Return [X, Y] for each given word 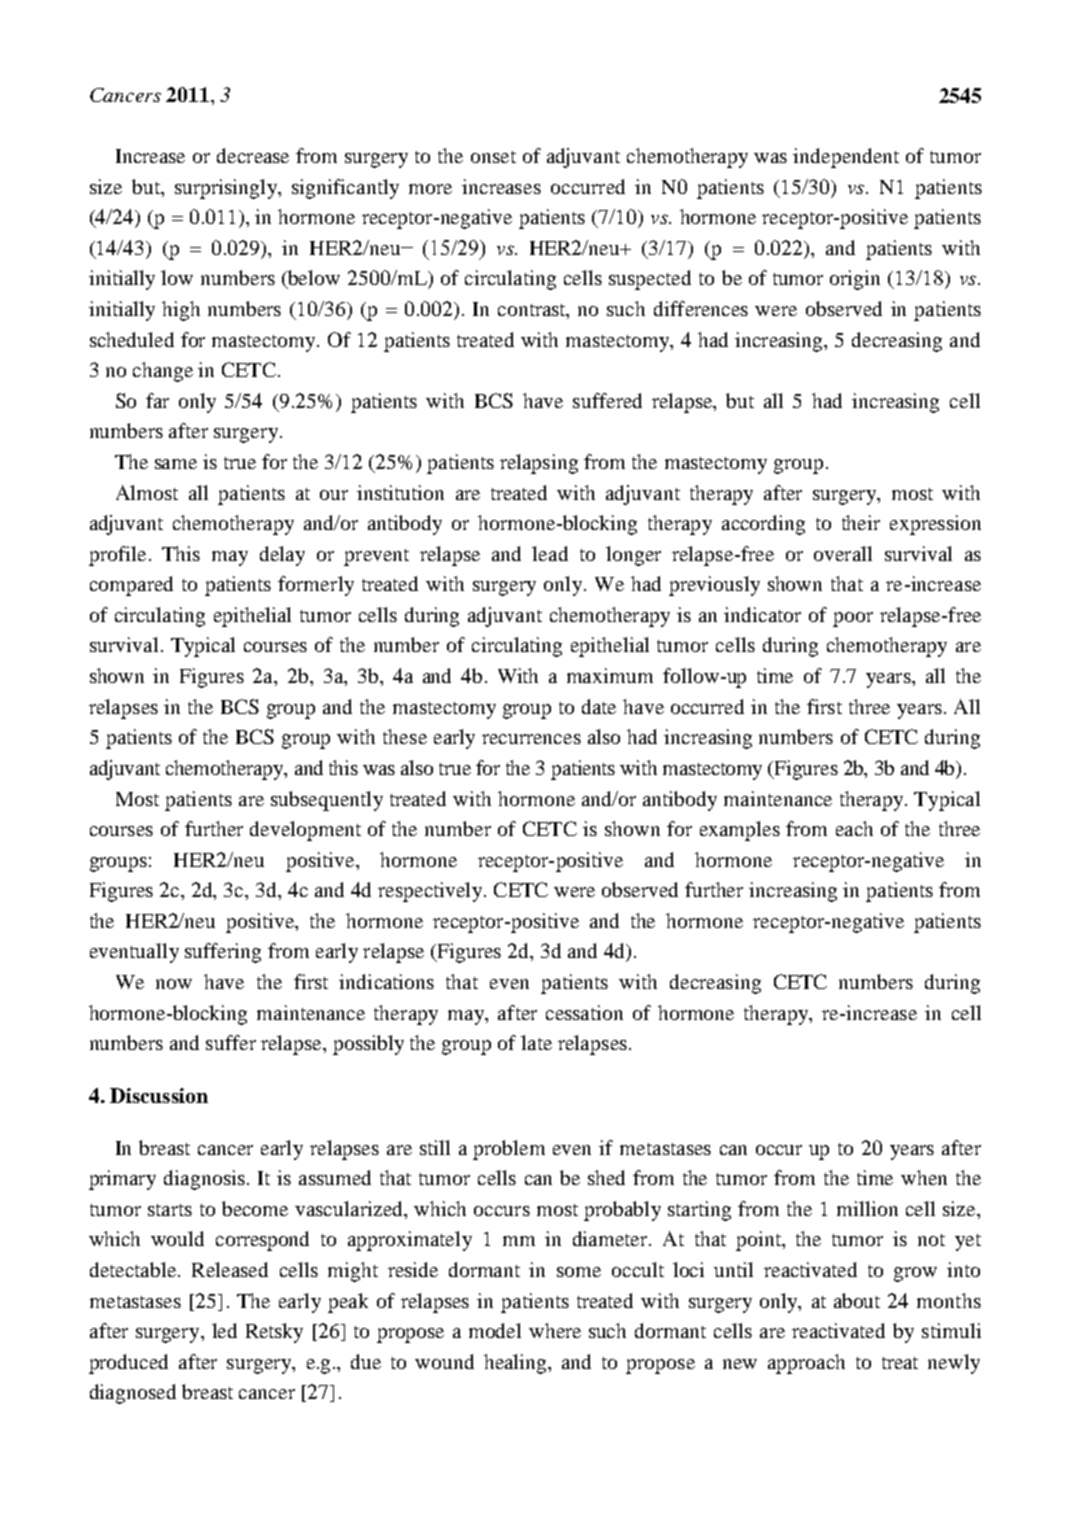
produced [128, 1364]
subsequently [327, 801]
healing [516, 1364]
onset [493, 157]
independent [846, 158]
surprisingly [227, 189]
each [854, 828]
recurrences [531, 739]
